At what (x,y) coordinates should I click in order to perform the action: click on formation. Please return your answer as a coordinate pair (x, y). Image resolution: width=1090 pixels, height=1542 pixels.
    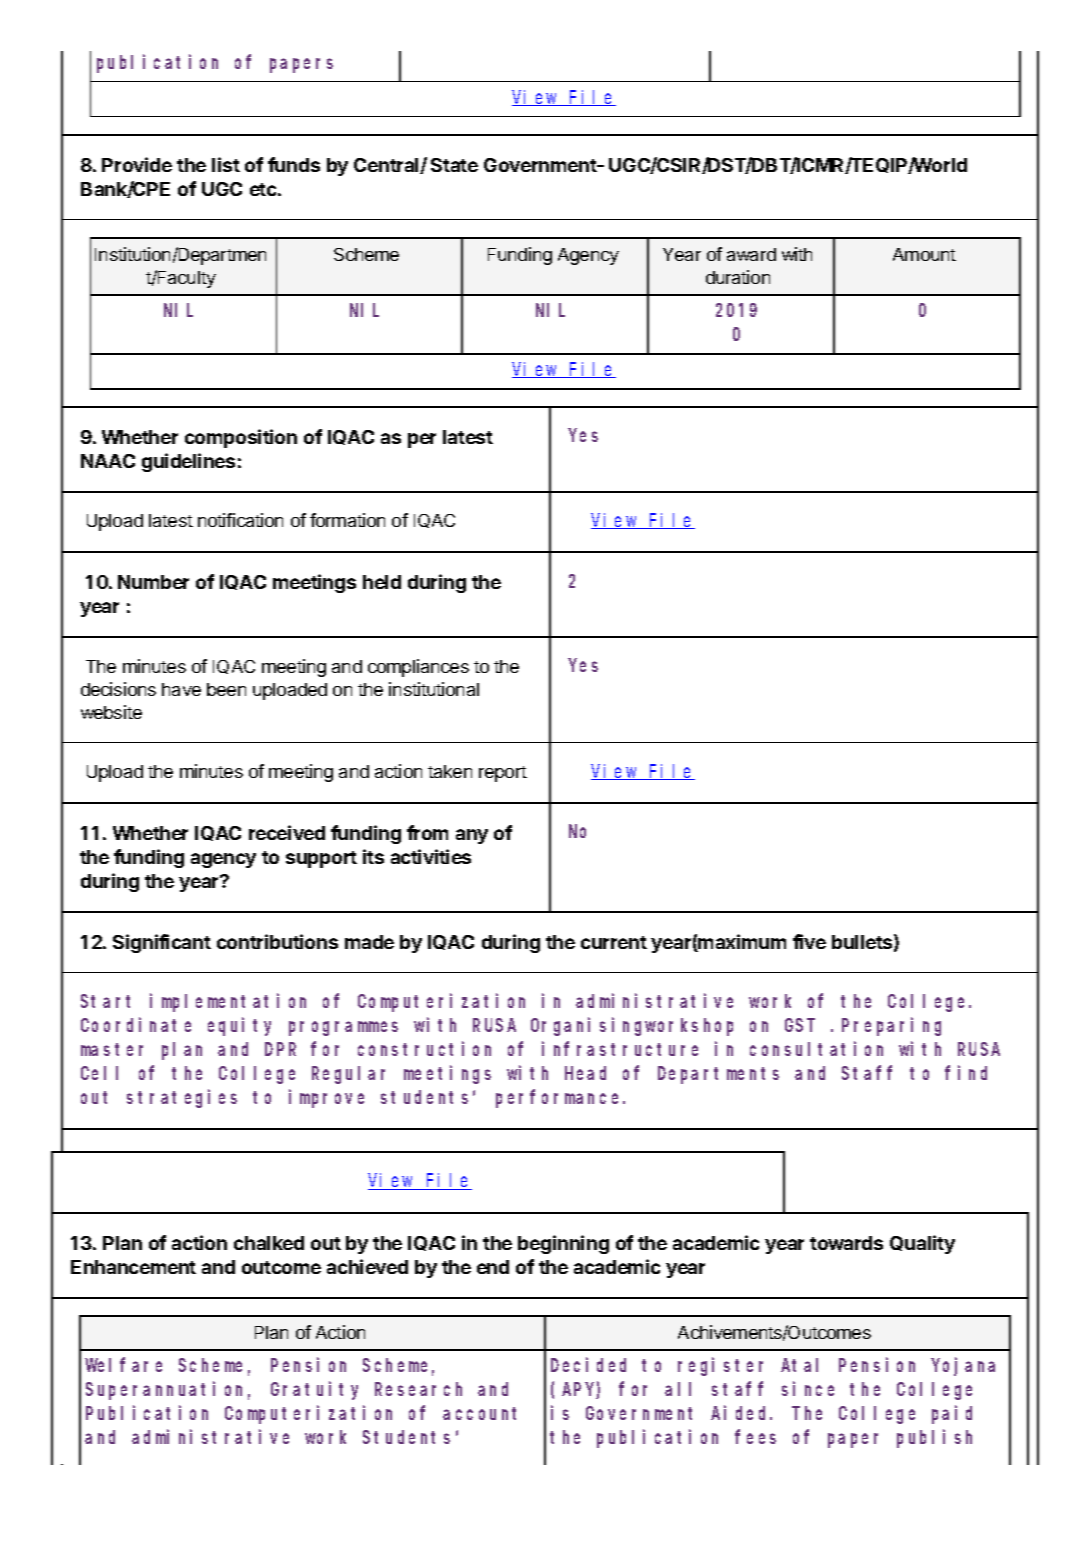
    Looking at the image, I should click on (347, 520).
